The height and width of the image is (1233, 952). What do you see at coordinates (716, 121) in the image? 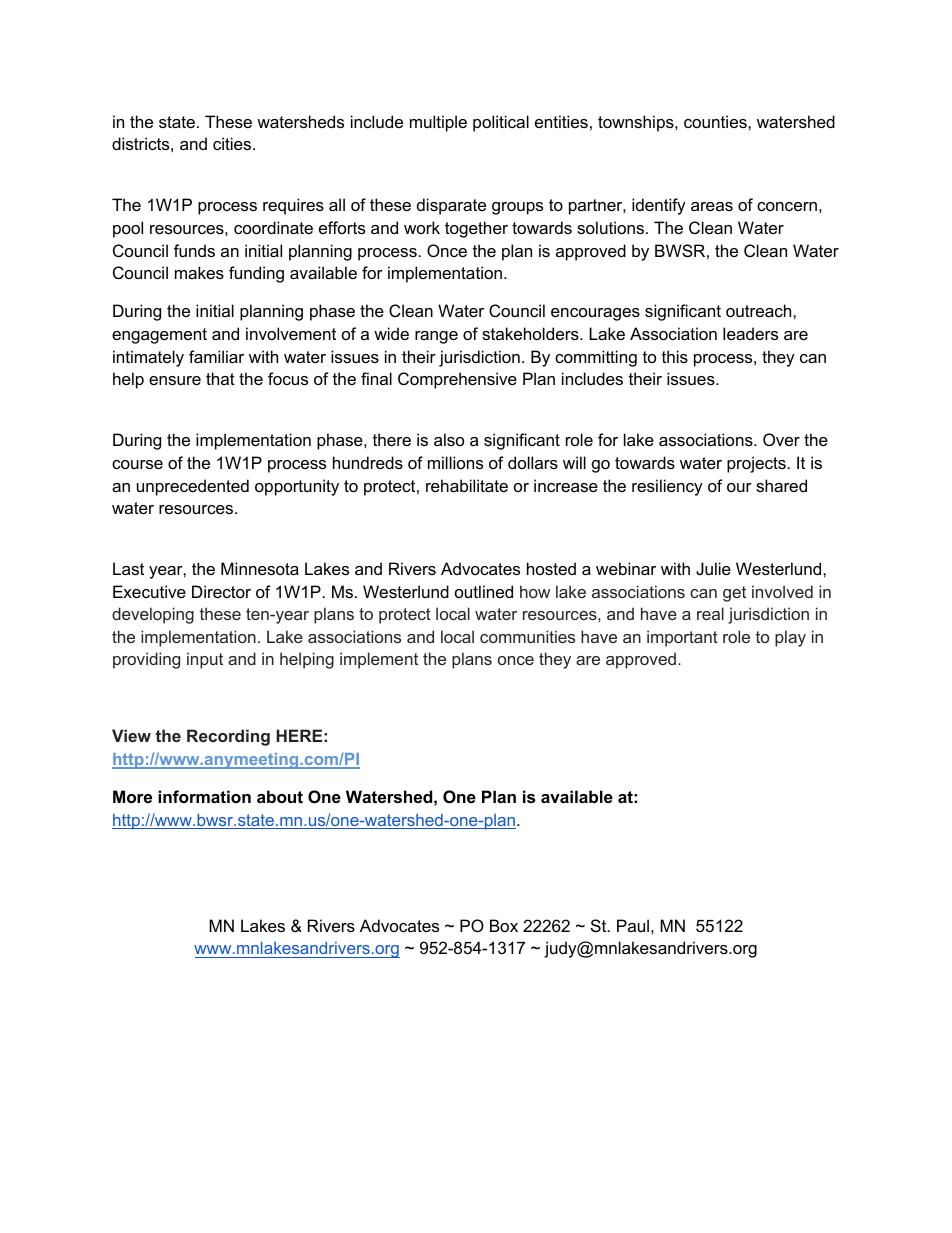
I see `counties` at bounding box center [716, 121].
